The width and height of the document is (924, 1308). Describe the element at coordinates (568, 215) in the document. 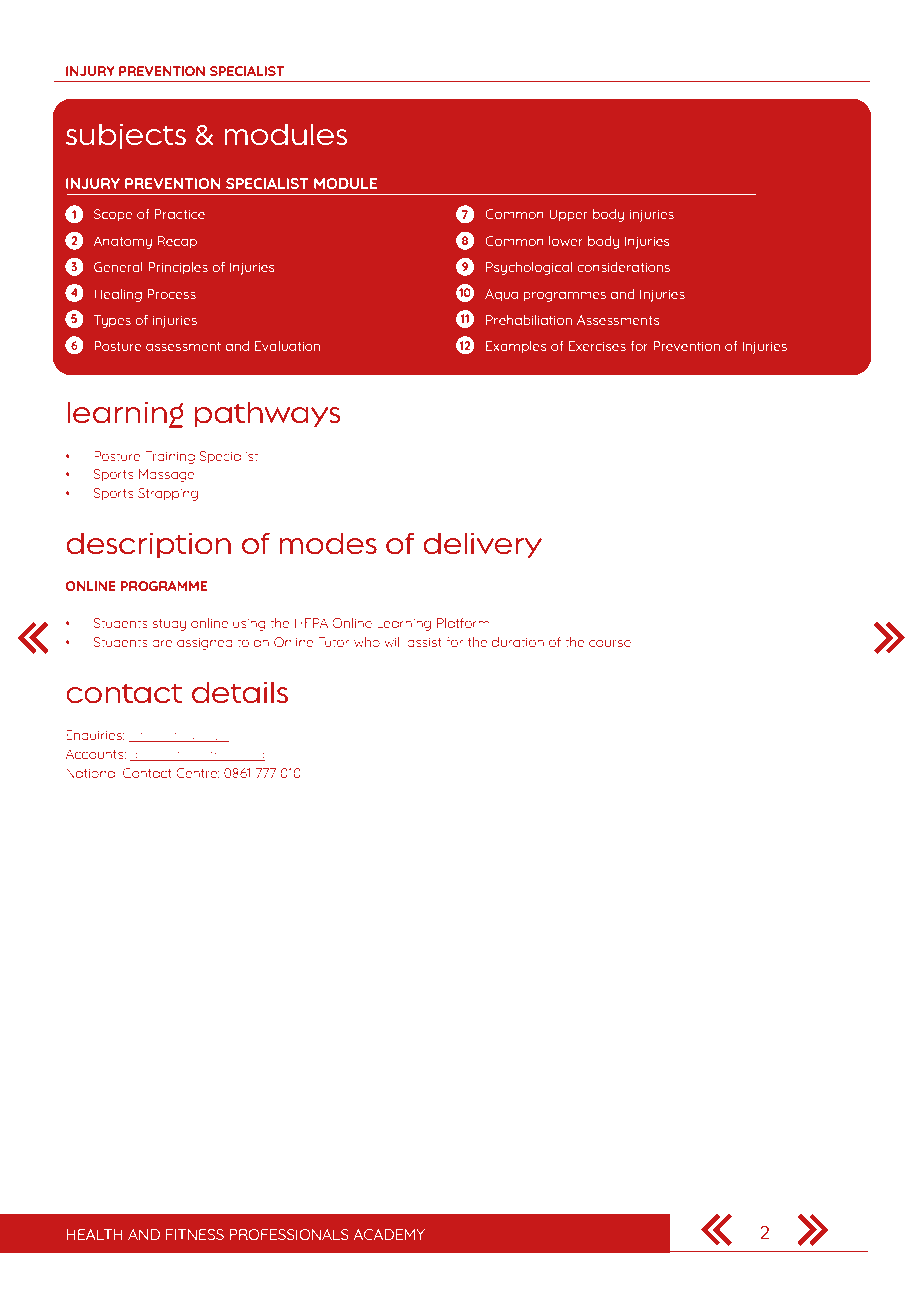

I see `Upper` at that location.
